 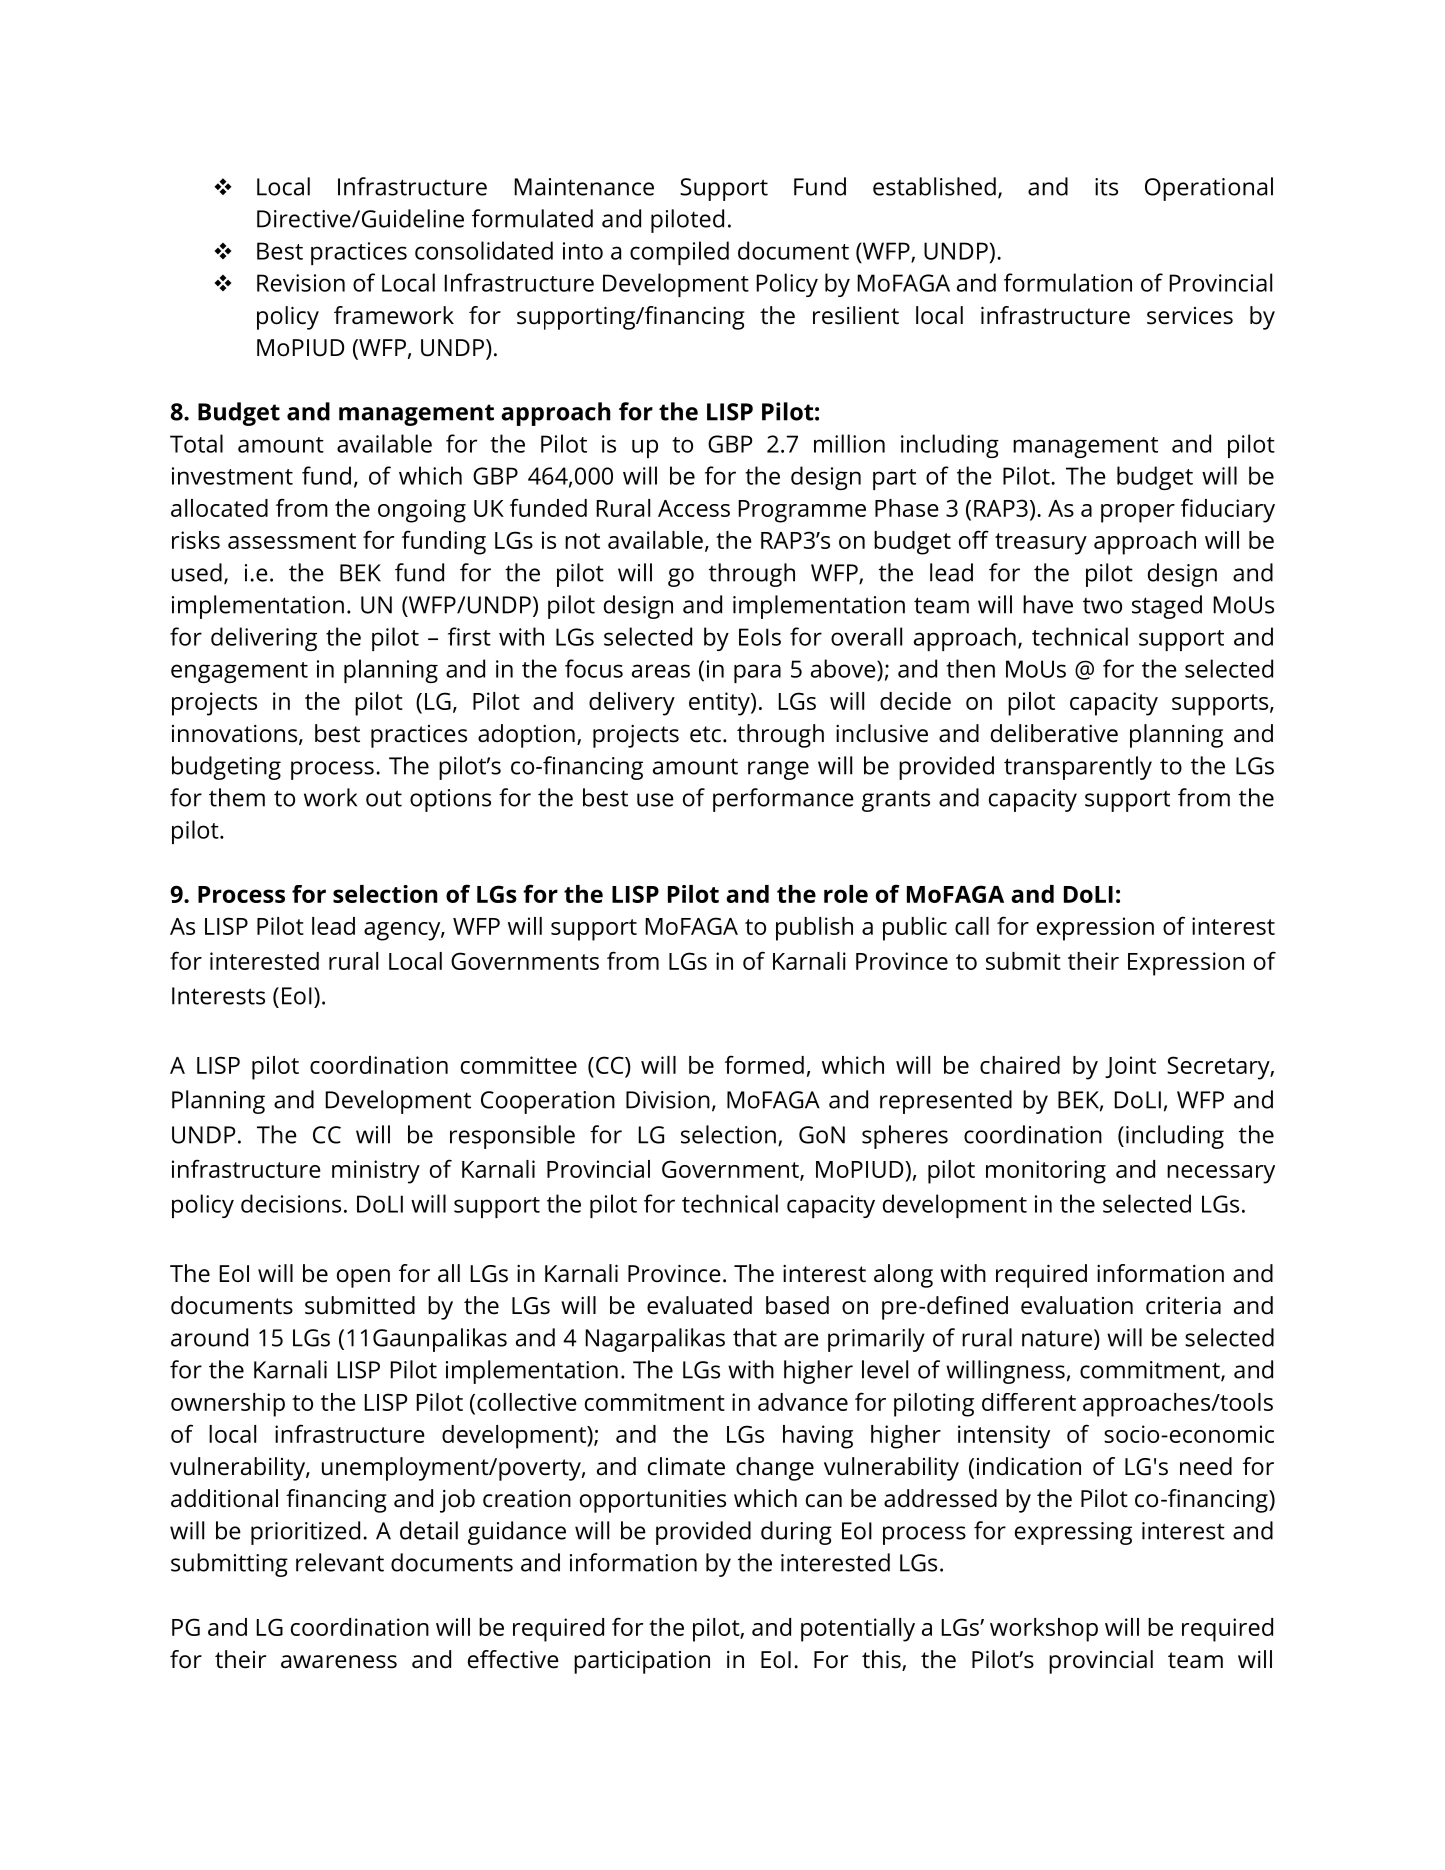 What do you see at coordinates (301, 283) in the document?
I see `Revision` at bounding box center [301, 283].
